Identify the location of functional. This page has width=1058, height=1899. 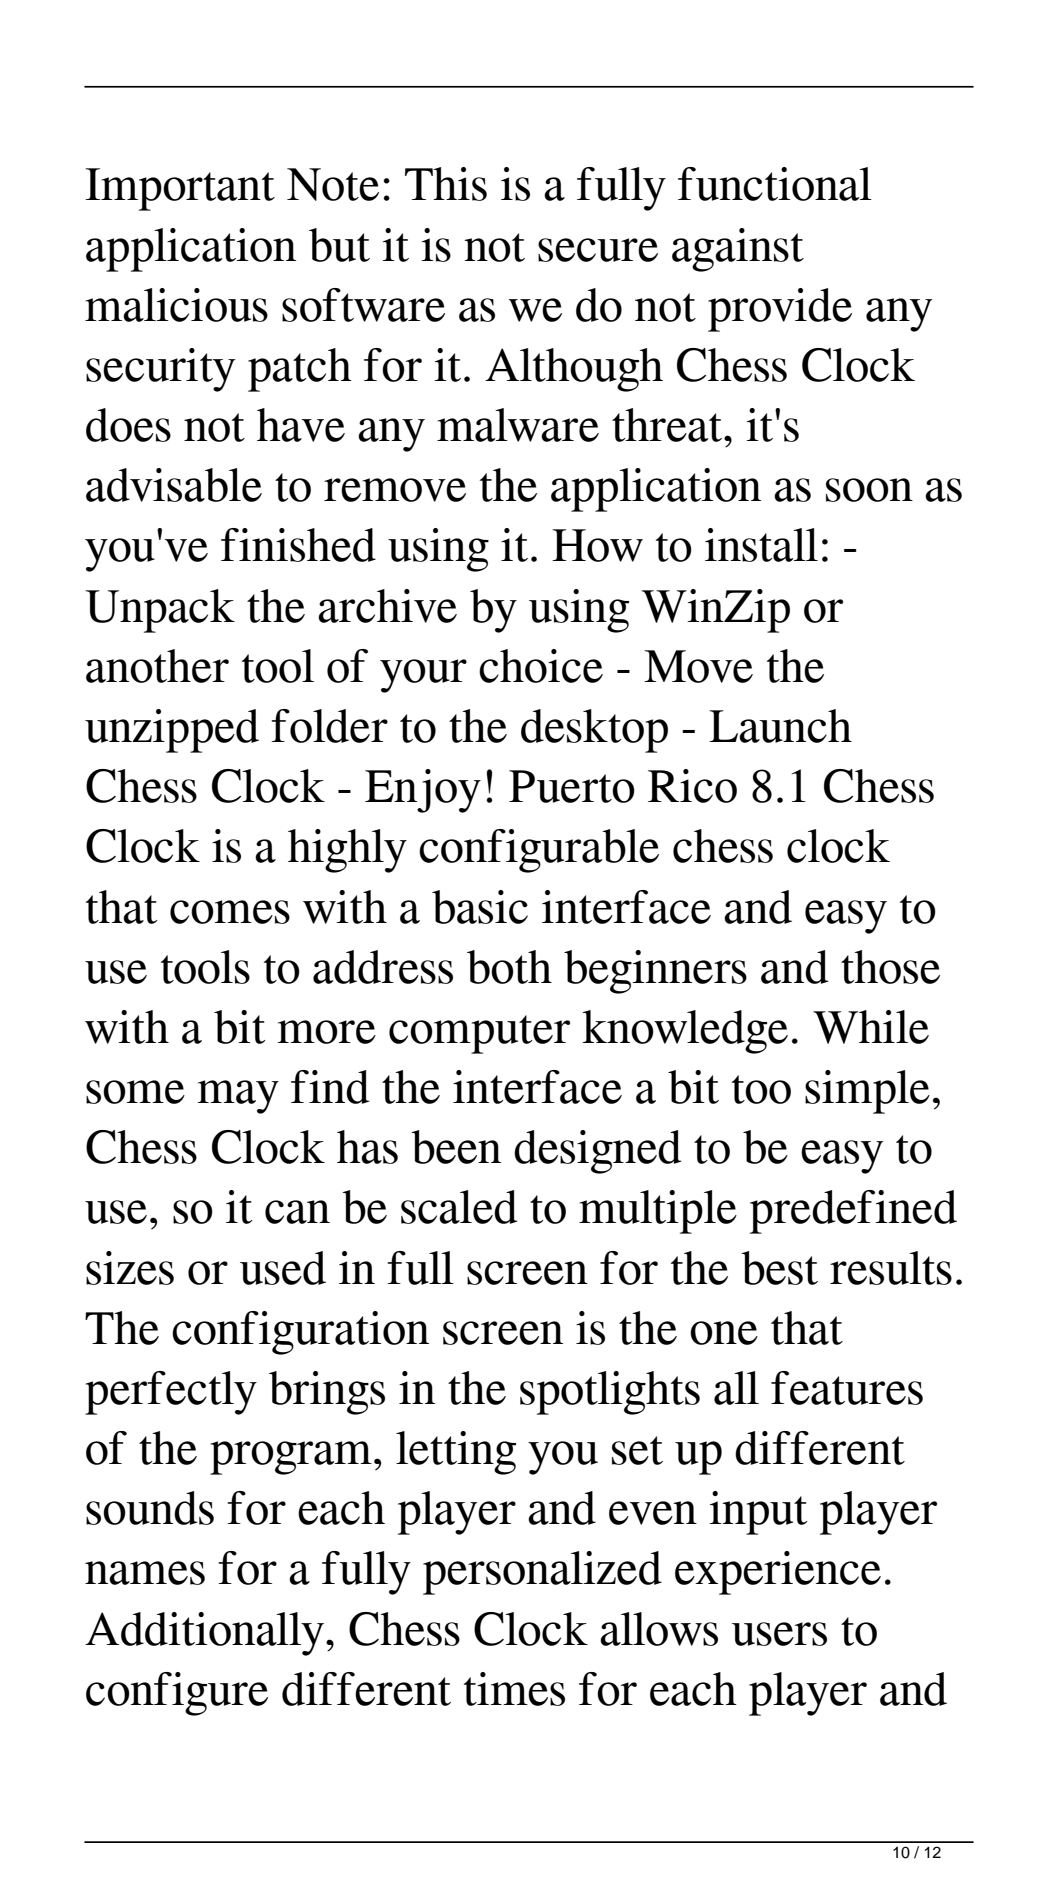
(775, 184).
